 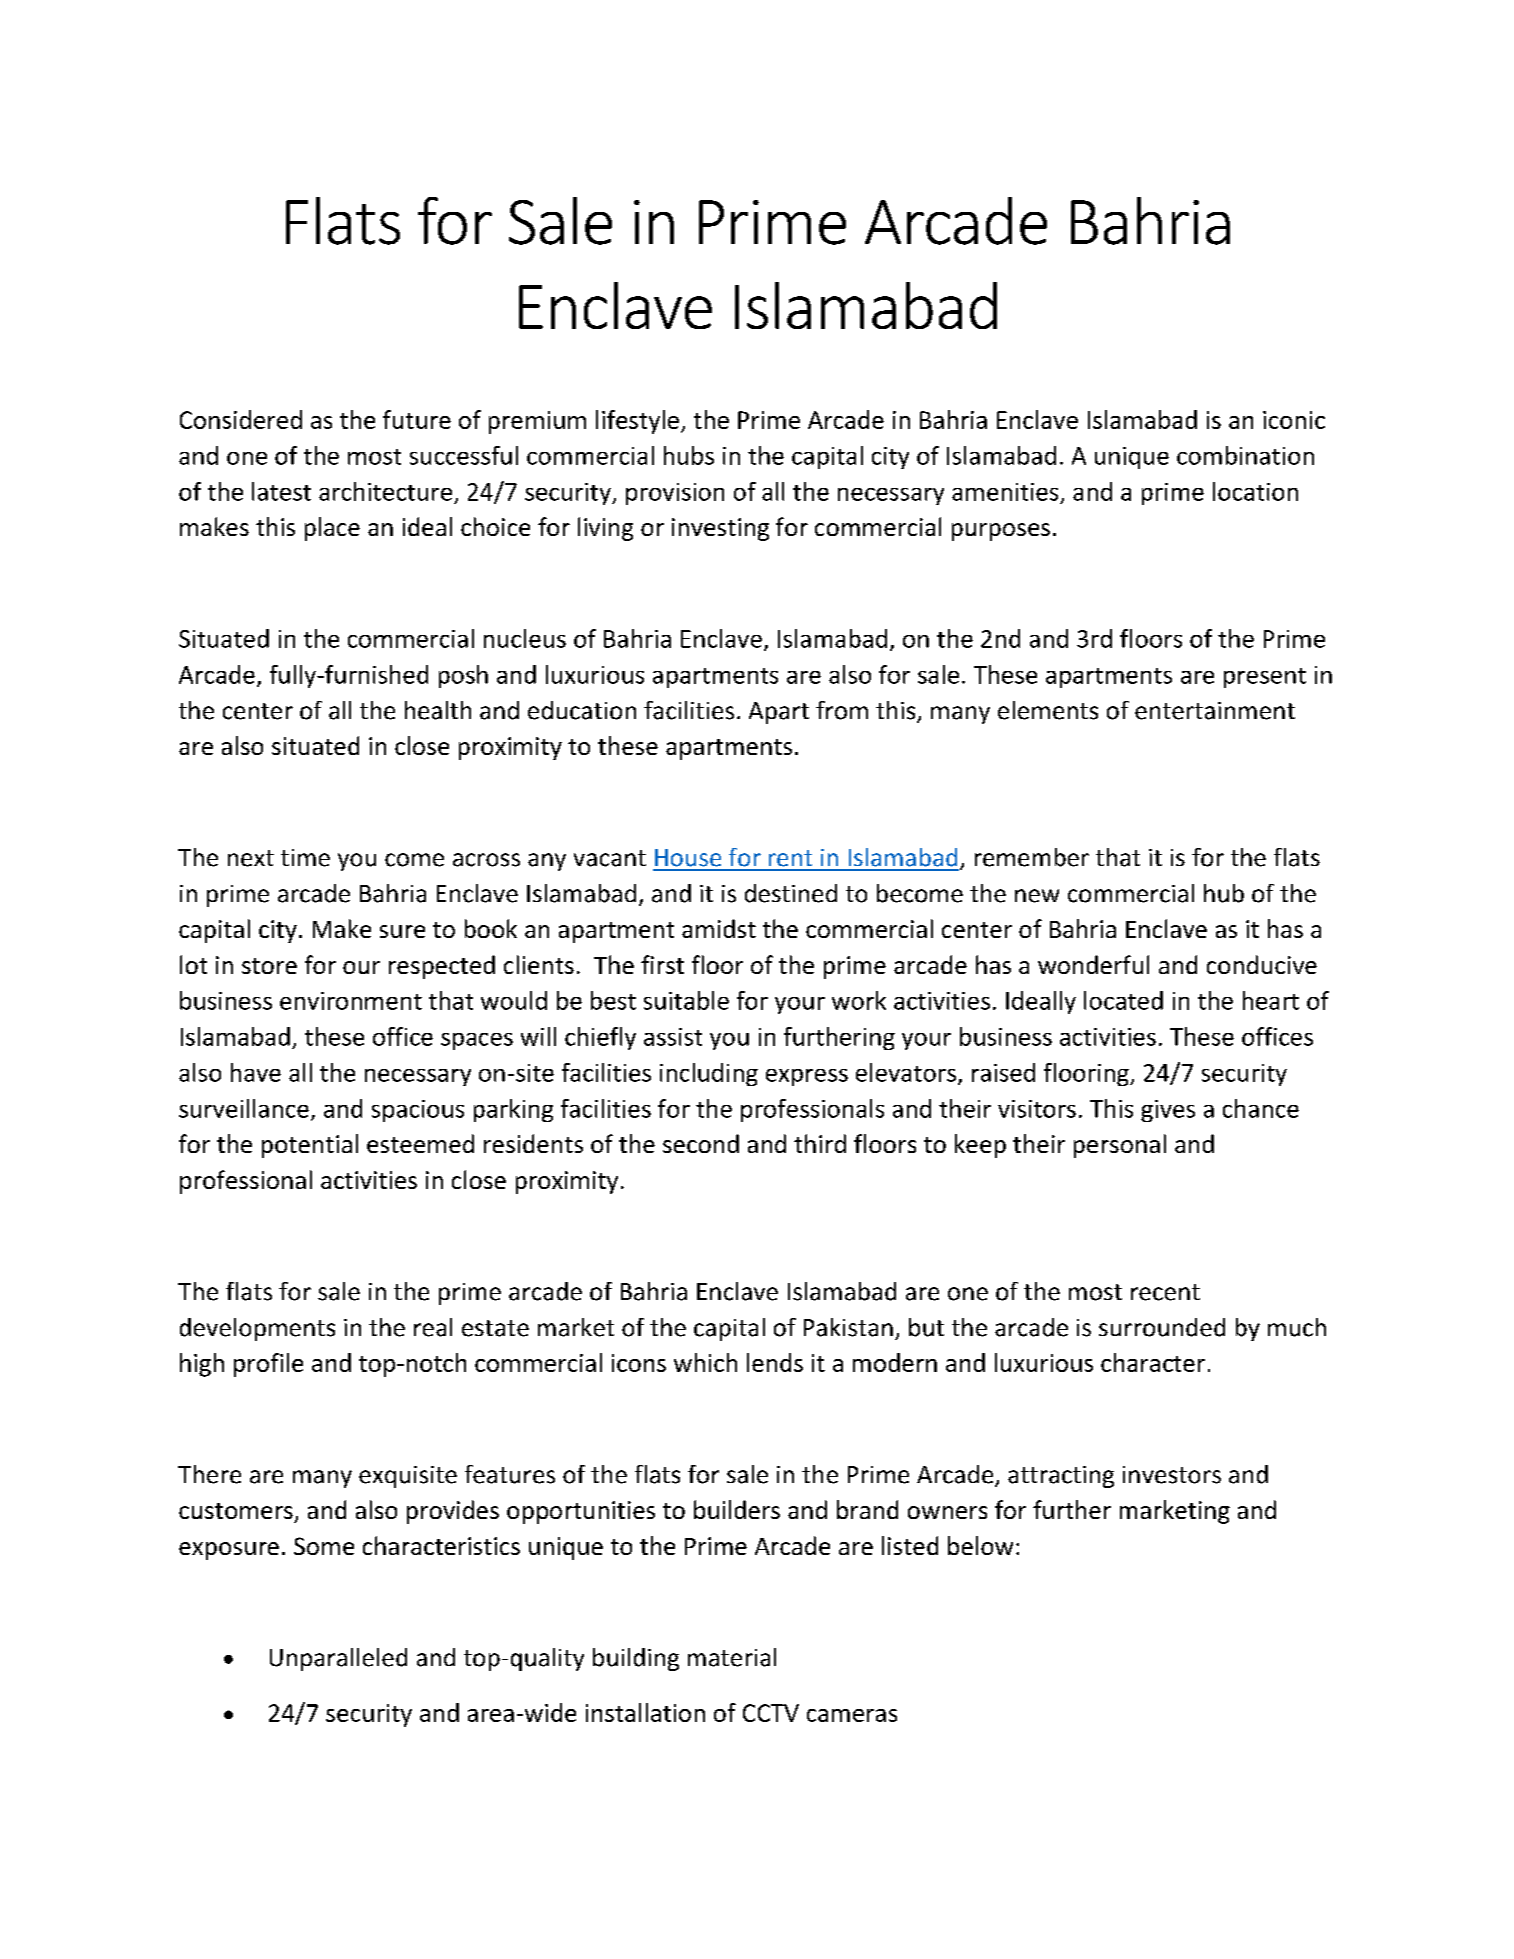 What do you see at coordinates (256, 1072) in the image?
I see `have` at bounding box center [256, 1072].
